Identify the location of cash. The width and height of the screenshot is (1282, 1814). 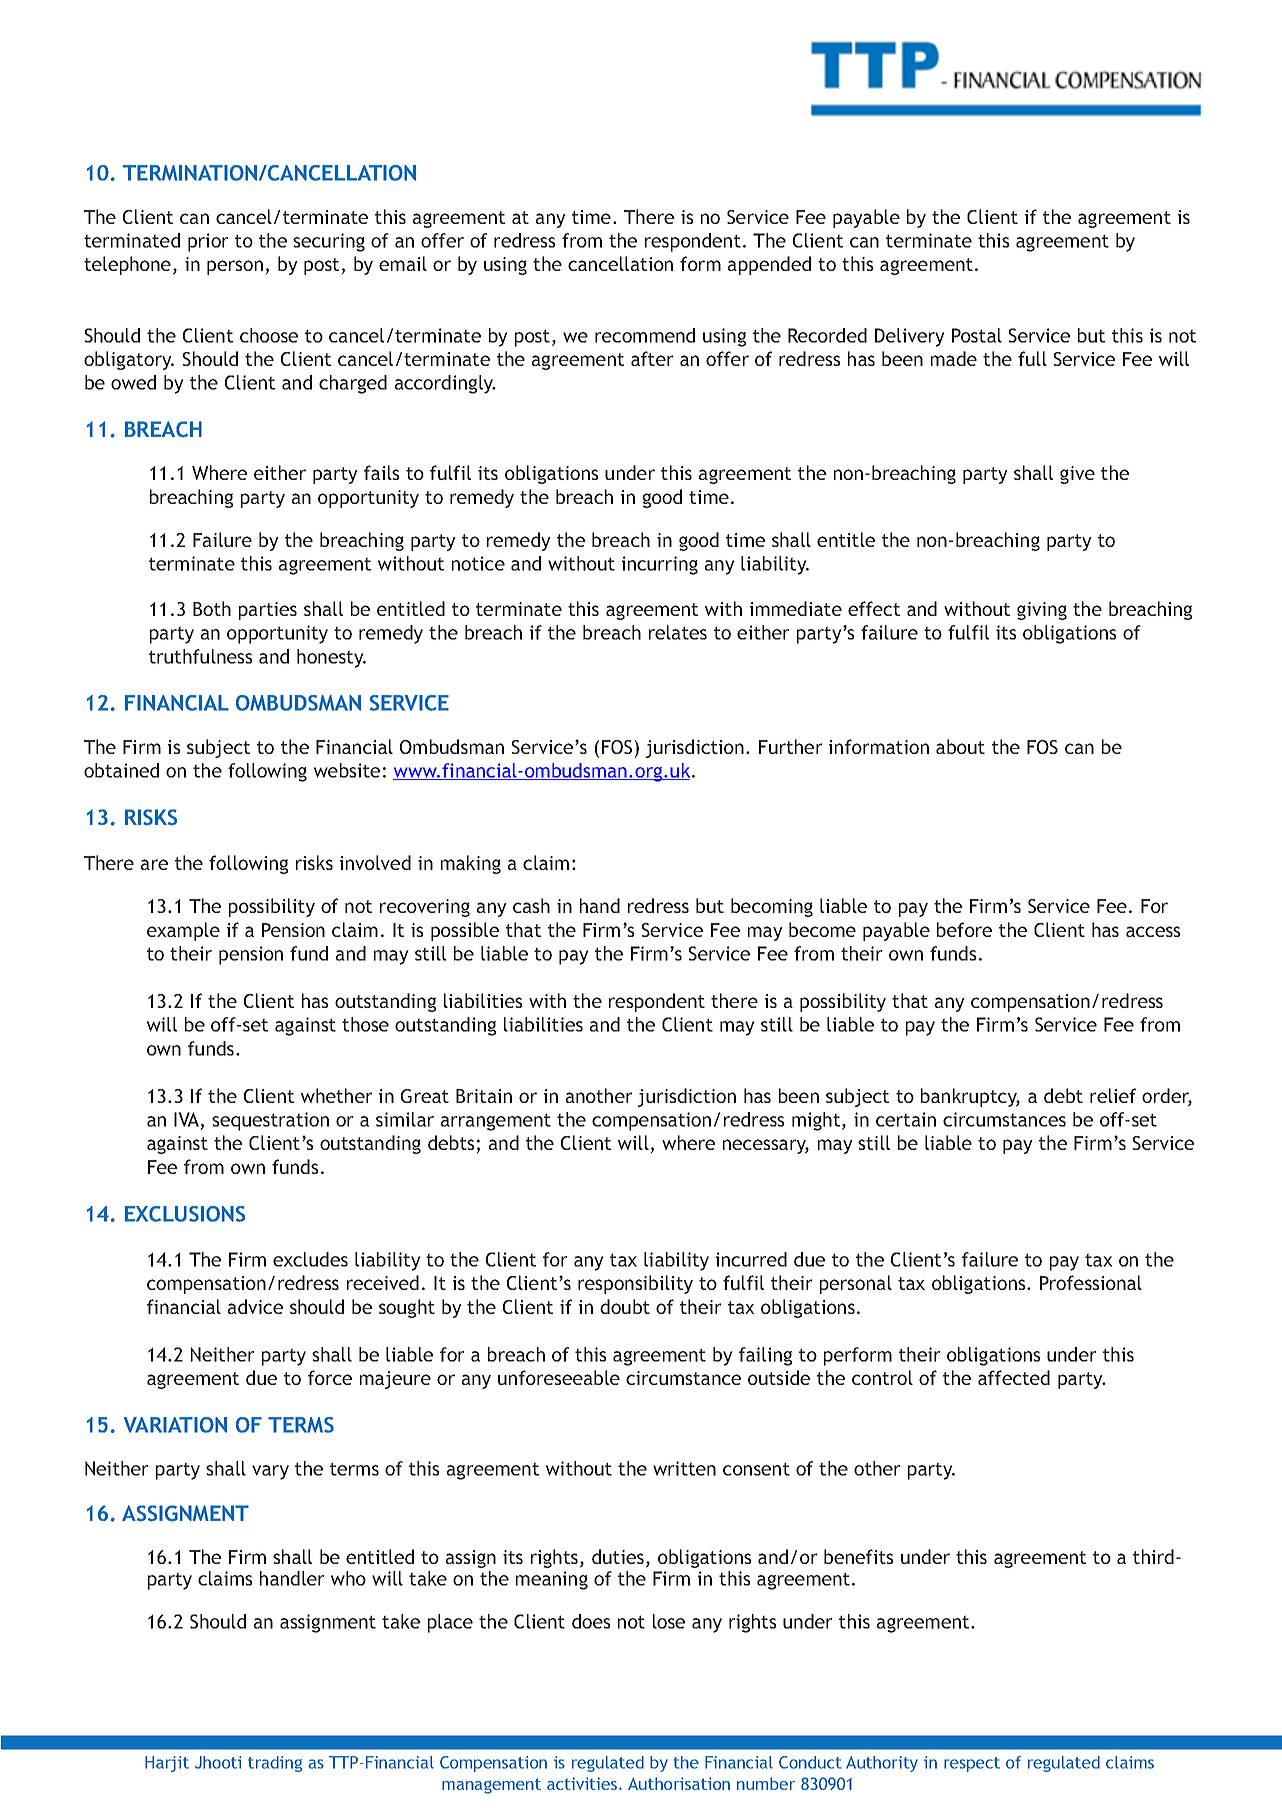
(531, 905).
